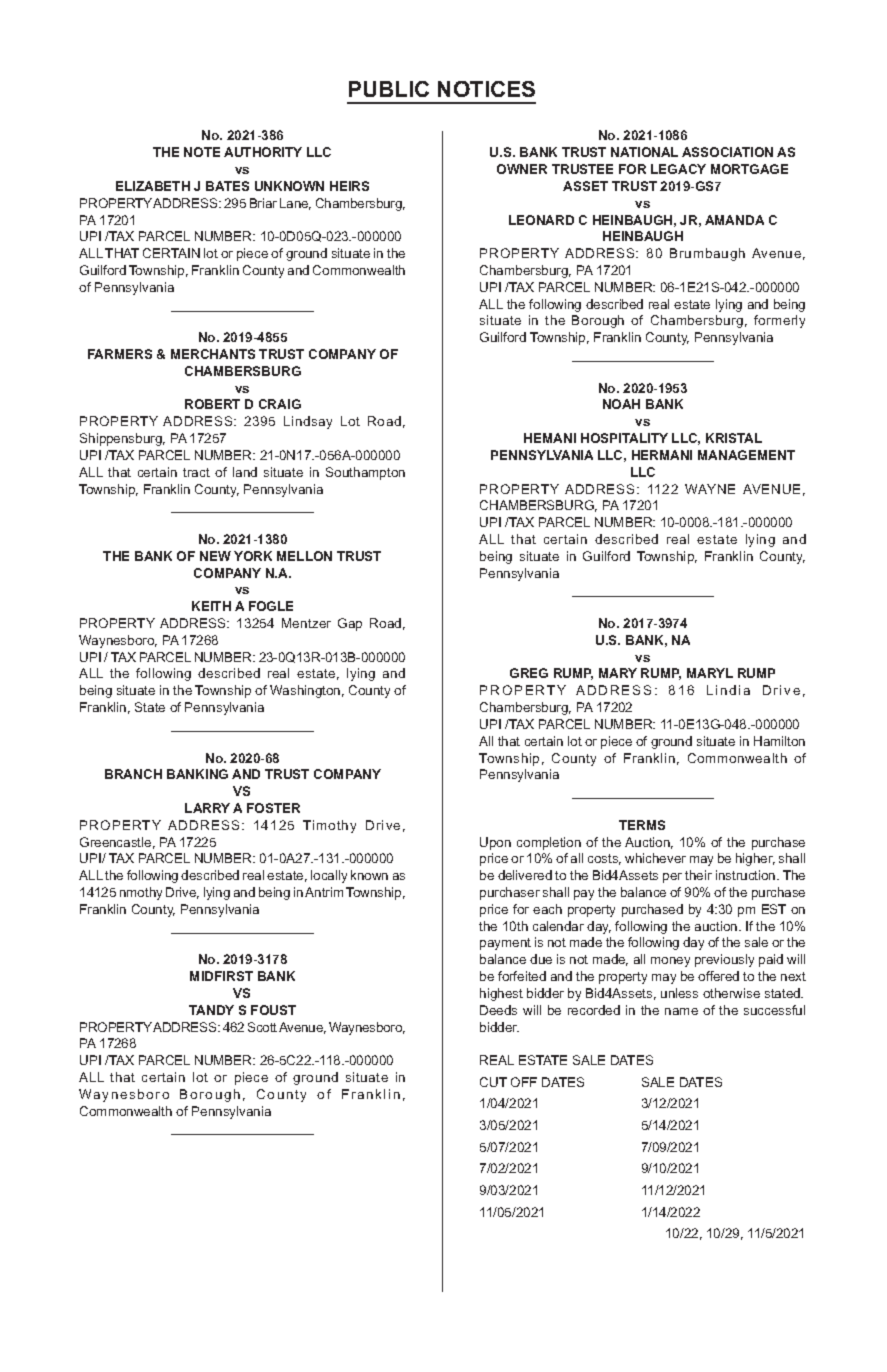  Describe the element at coordinates (727, 152) in the screenshot. I see `ASSOCIATION` at that location.
